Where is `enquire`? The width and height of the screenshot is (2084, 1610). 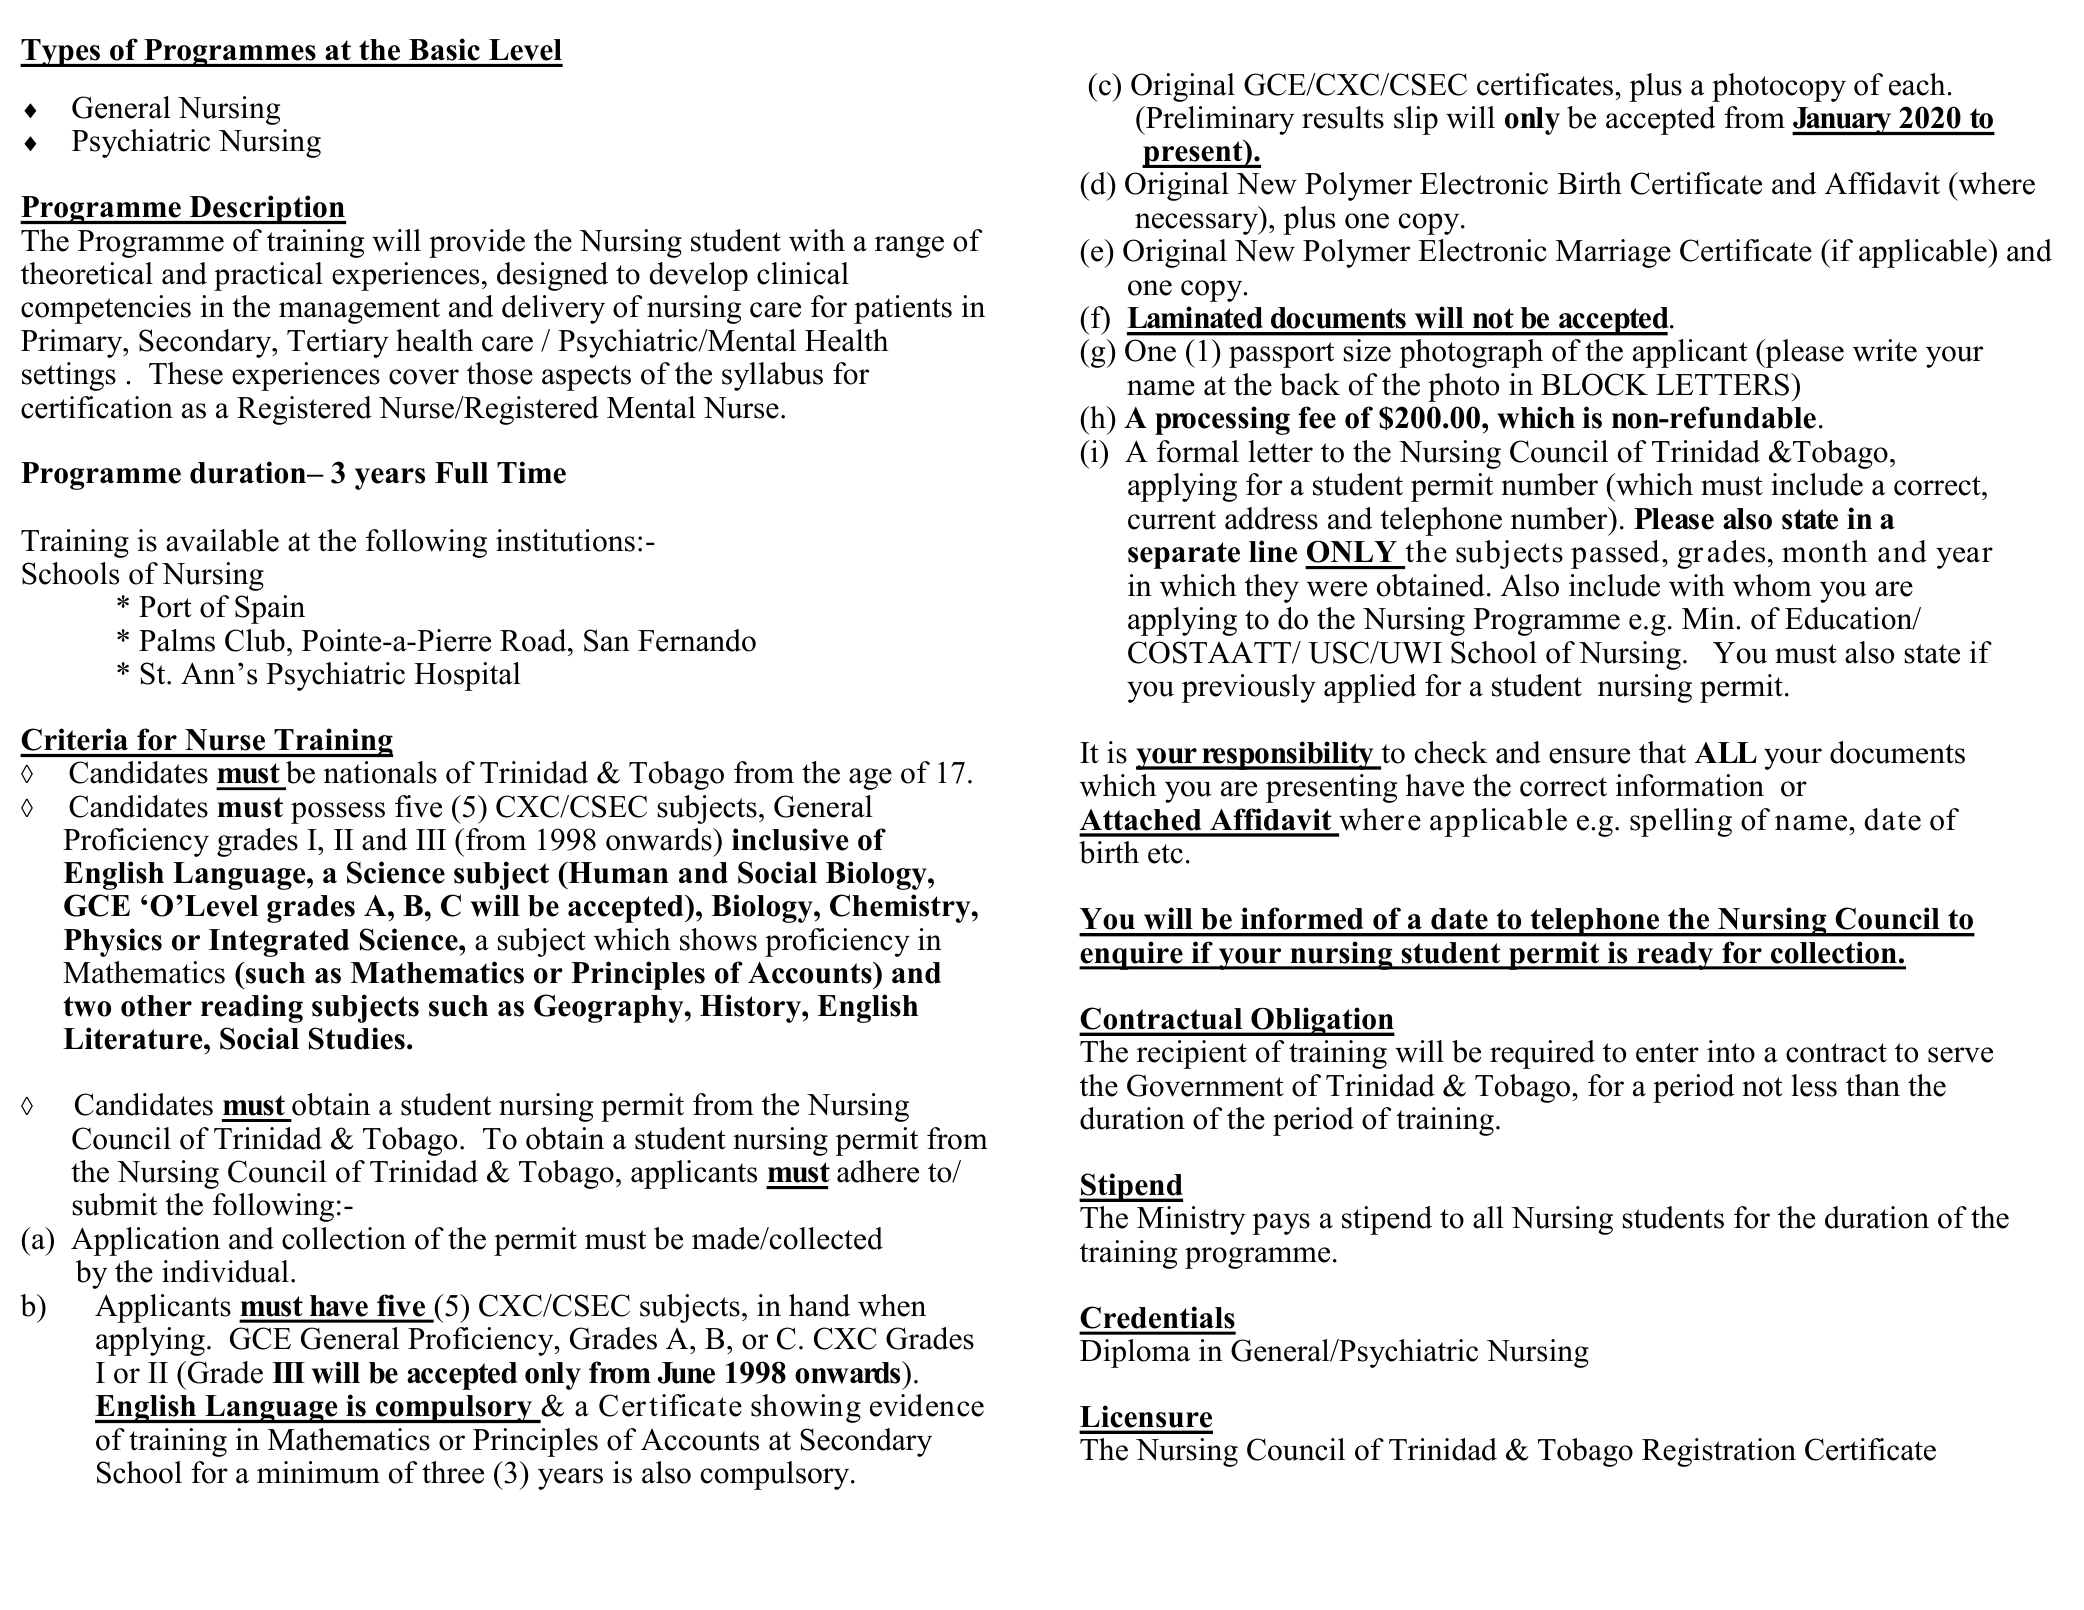
enquire is located at coordinates (1132, 955).
